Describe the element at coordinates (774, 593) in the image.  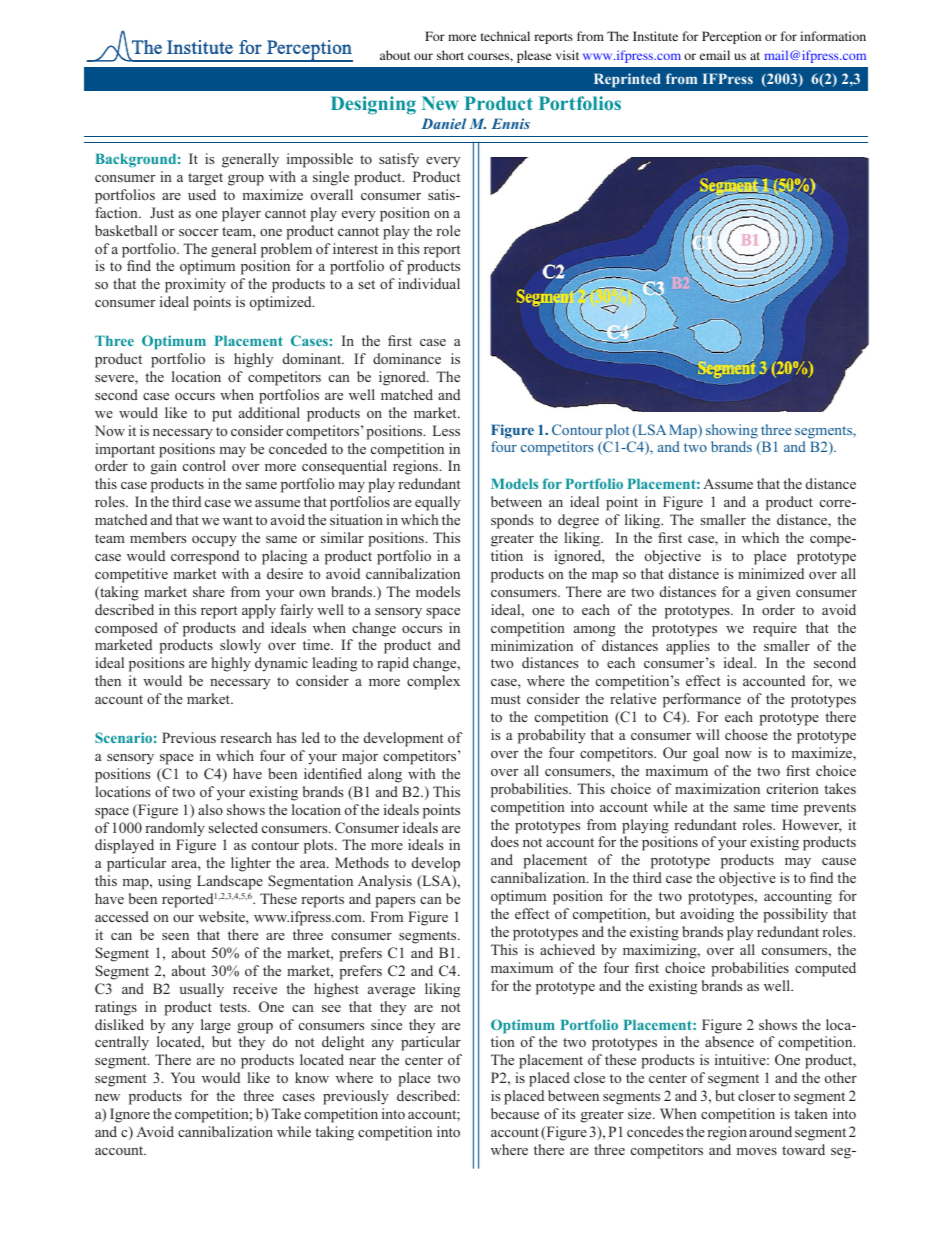
I see `given` at that location.
